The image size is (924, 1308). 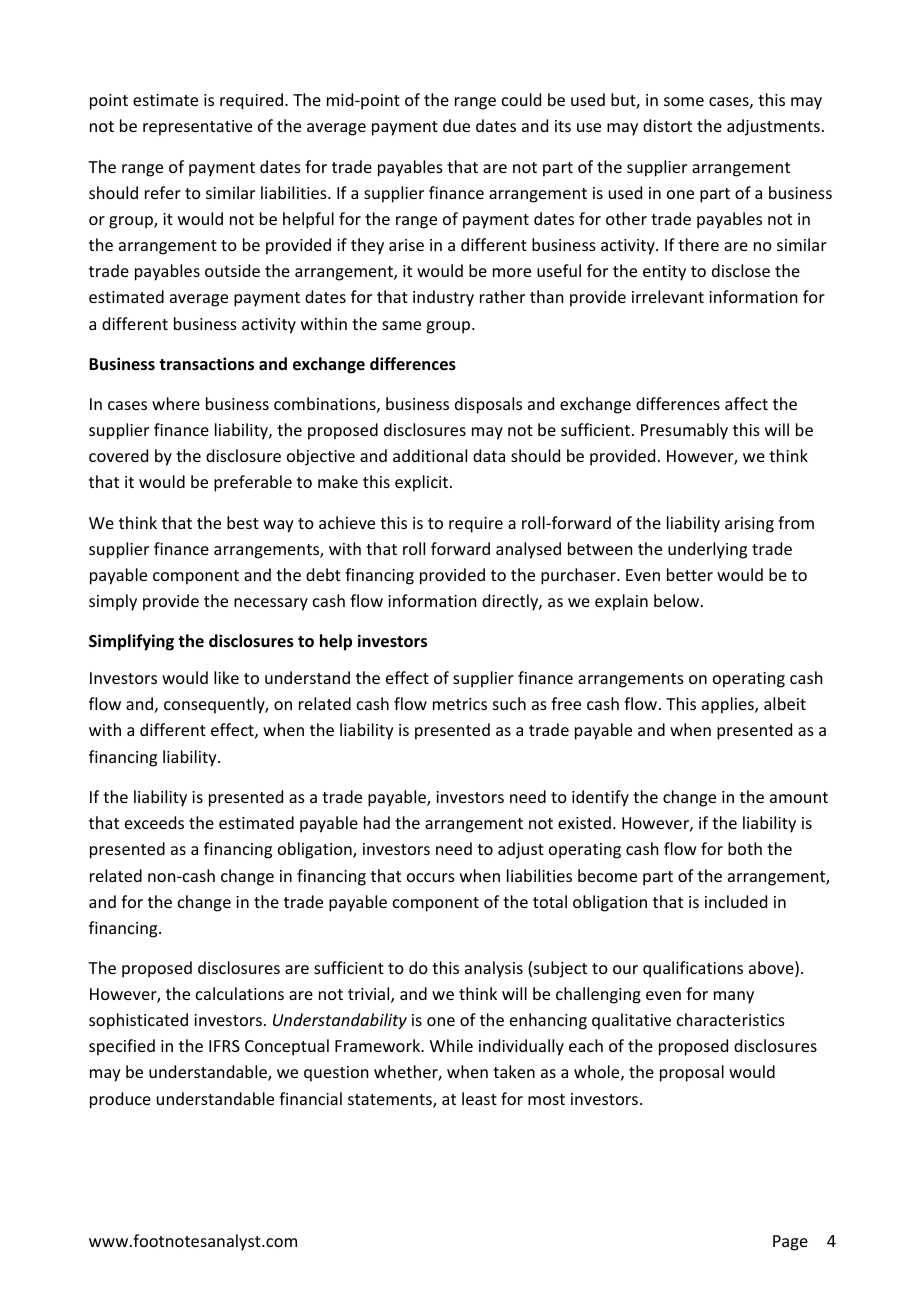 What do you see at coordinates (667, 125) in the screenshot?
I see `distort` at bounding box center [667, 125].
